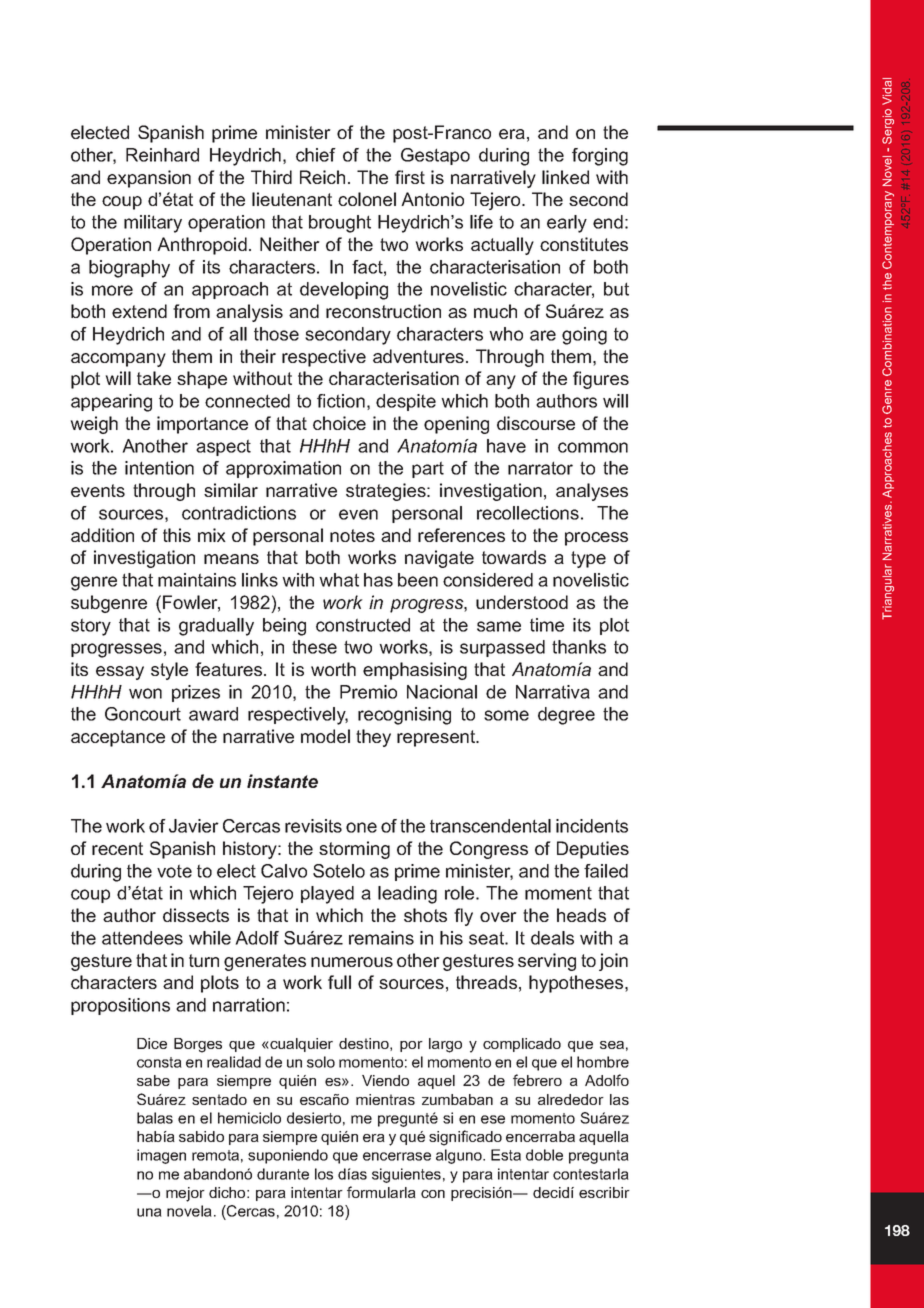 This image has height=1308, width=924. Describe the element at coordinates (566, 716) in the image. I see `degree` at that location.
